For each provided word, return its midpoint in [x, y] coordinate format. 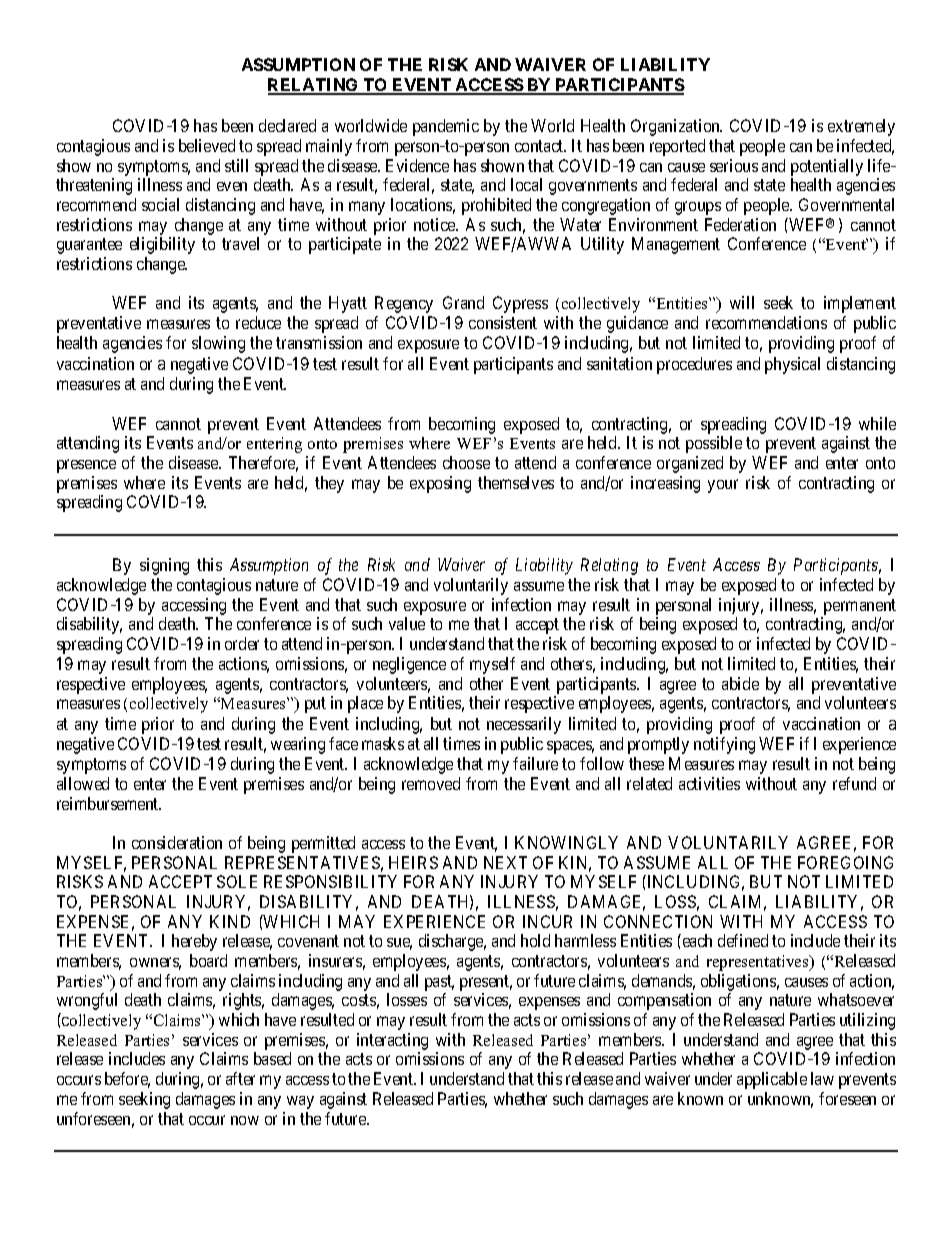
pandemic [446, 127]
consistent [503, 322]
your [723, 486]
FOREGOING [845, 862]
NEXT [505, 862]
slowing [218, 344]
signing [164, 566]
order [242, 643]
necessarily [524, 725]
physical [792, 365]
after [240, 1078]
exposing [440, 484]
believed [207, 145]
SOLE [237, 881]
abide [740, 683]
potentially [827, 167]
